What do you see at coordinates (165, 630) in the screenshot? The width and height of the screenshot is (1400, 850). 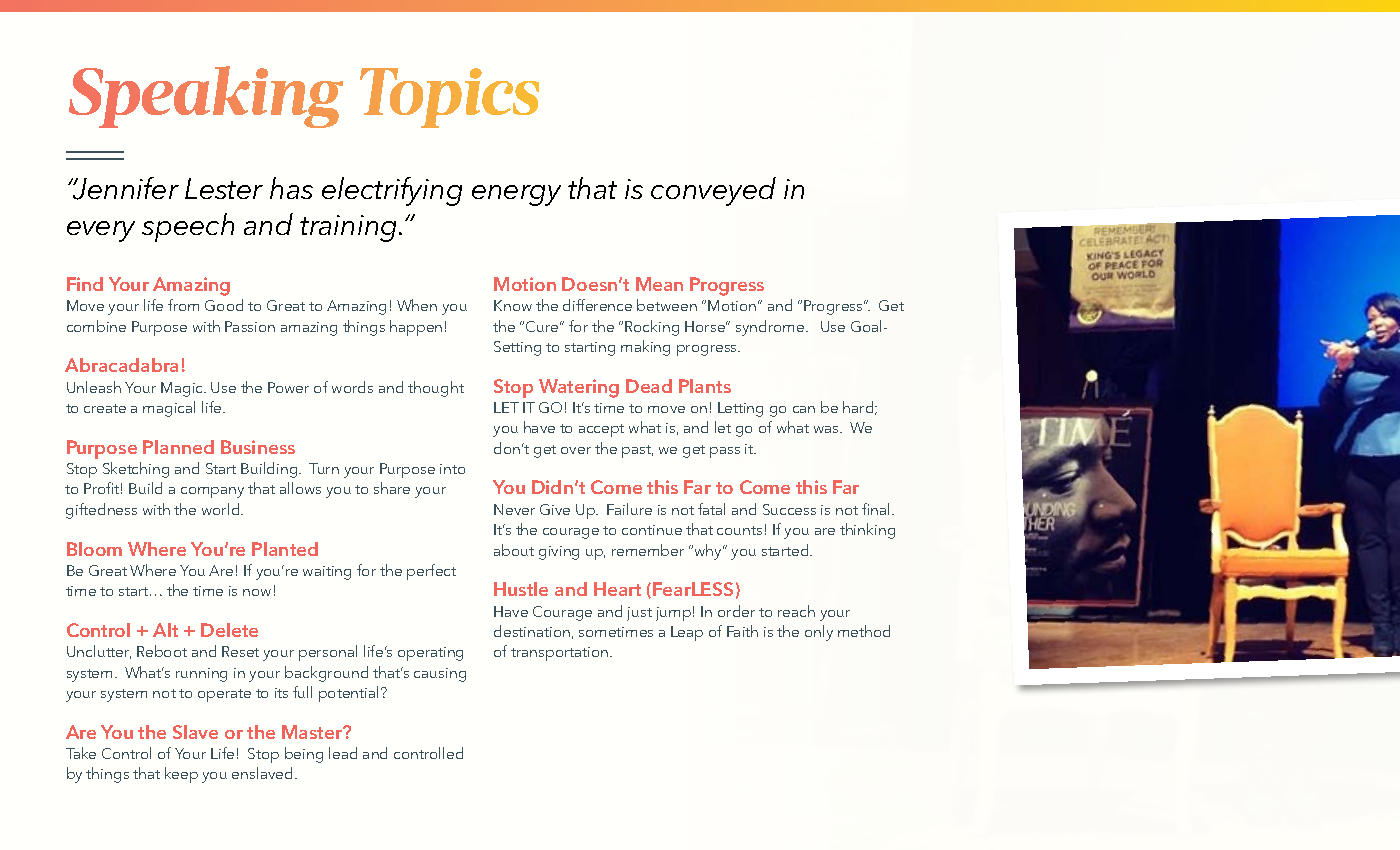 I see `Alt` at bounding box center [165, 630].
